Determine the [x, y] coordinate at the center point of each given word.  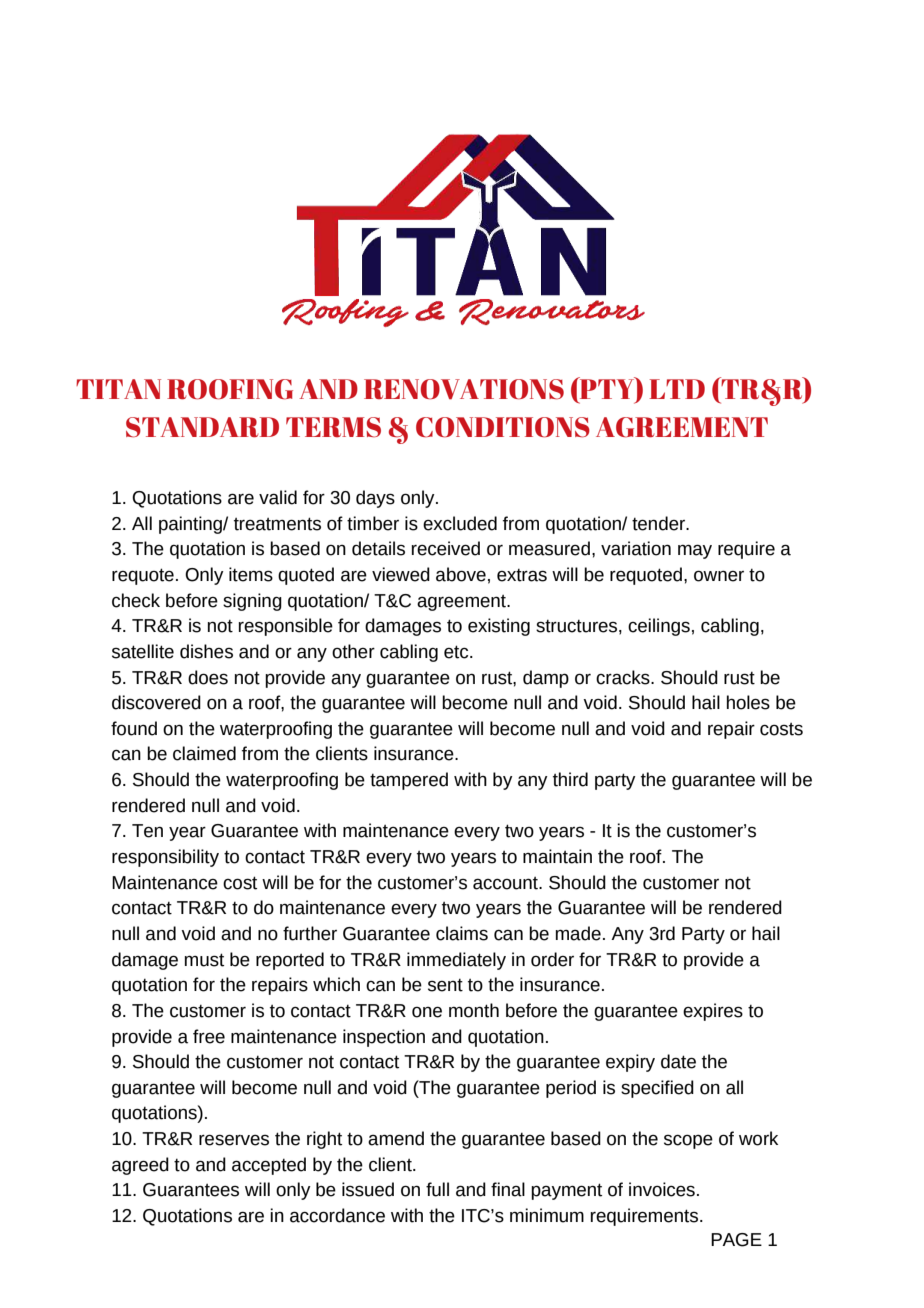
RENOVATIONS [464, 389]
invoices [662, 1189]
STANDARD [202, 427]
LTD [677, 389]
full [437, 1189]
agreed [140, 1166]
